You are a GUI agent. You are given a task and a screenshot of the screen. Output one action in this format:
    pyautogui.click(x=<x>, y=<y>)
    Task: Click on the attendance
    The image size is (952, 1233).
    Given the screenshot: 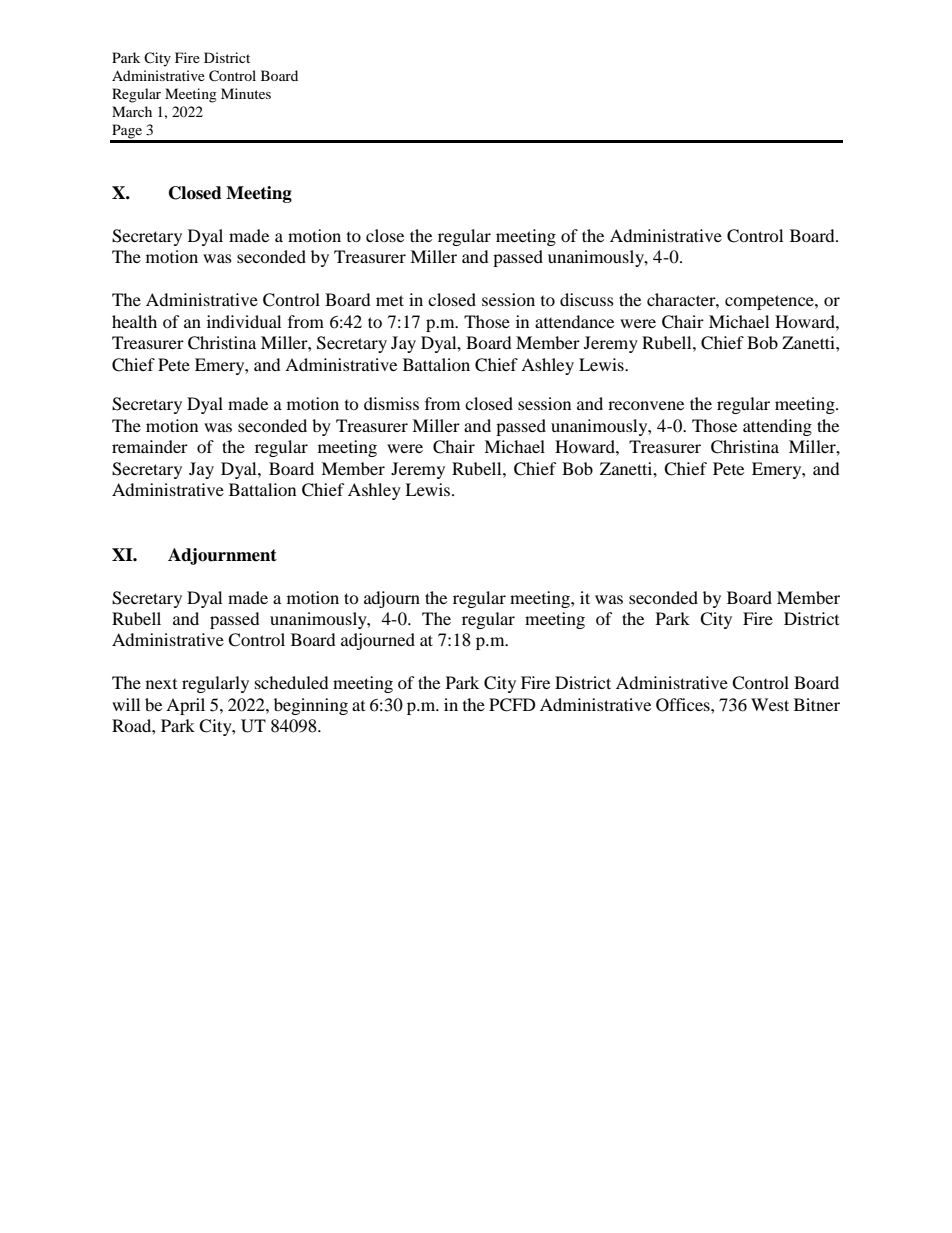 What is the action you would take?
    pyautogui.click(x=574, y=321)
